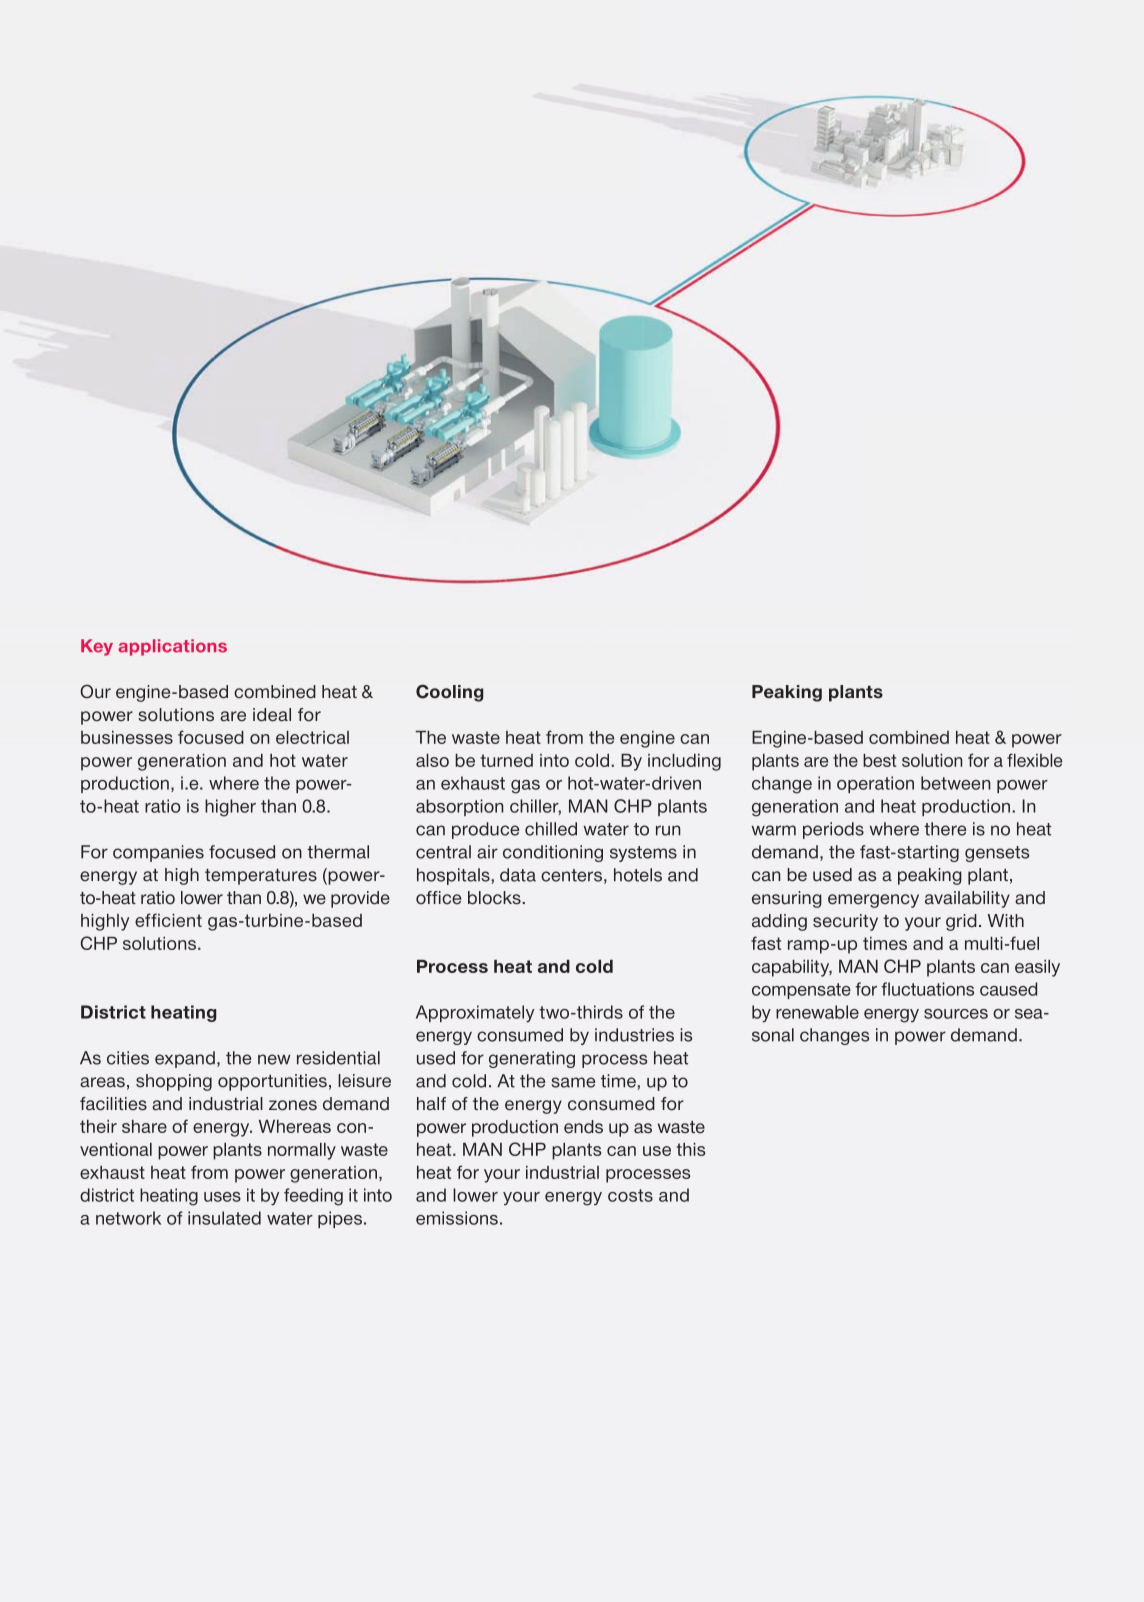 Image resolution: width=1144 pixels, height=1602 pixels. I want to click on cient, so click(182, 920).
